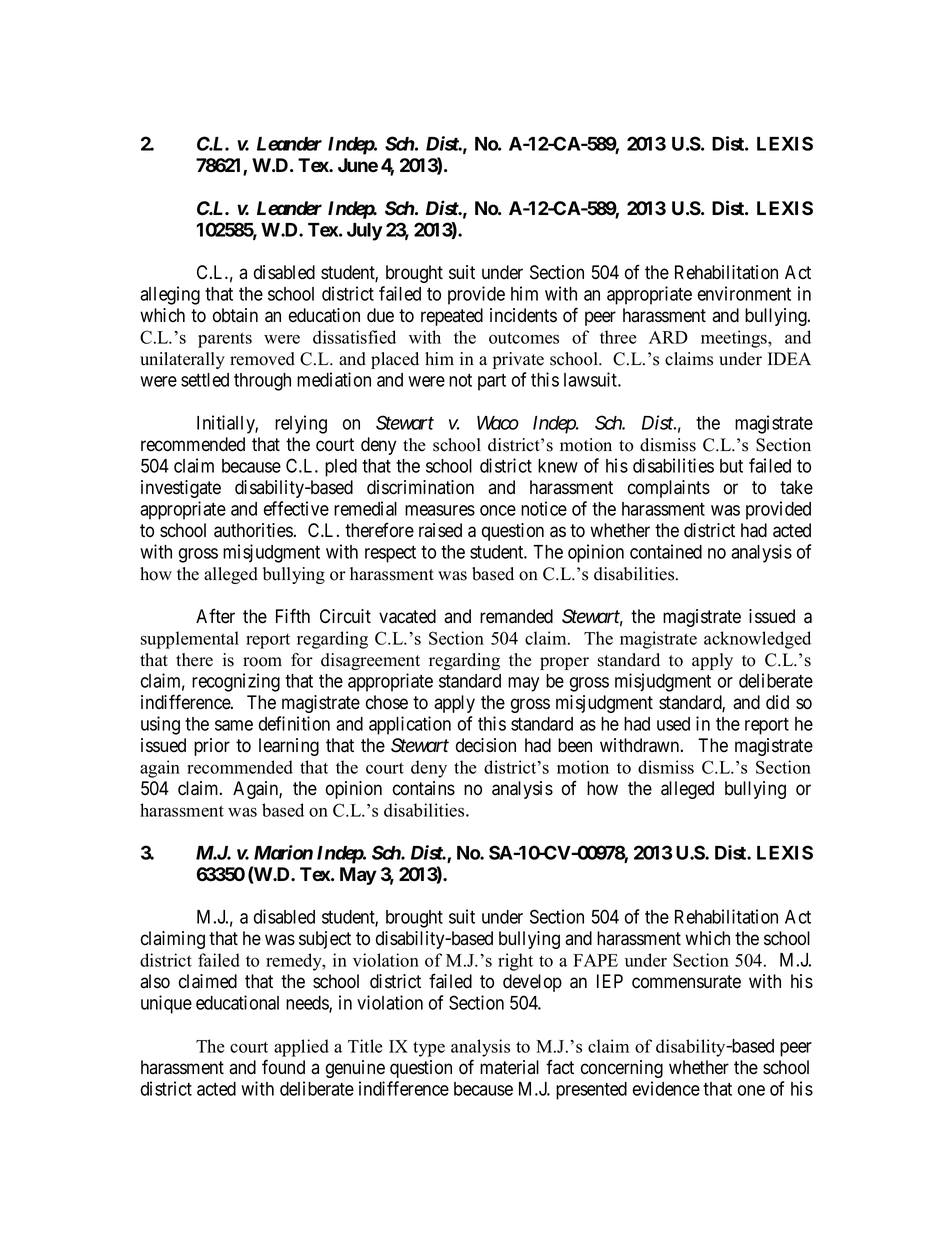  Describe the element at coordinates (452, 317) in the page. I see `repeated` at that location.
